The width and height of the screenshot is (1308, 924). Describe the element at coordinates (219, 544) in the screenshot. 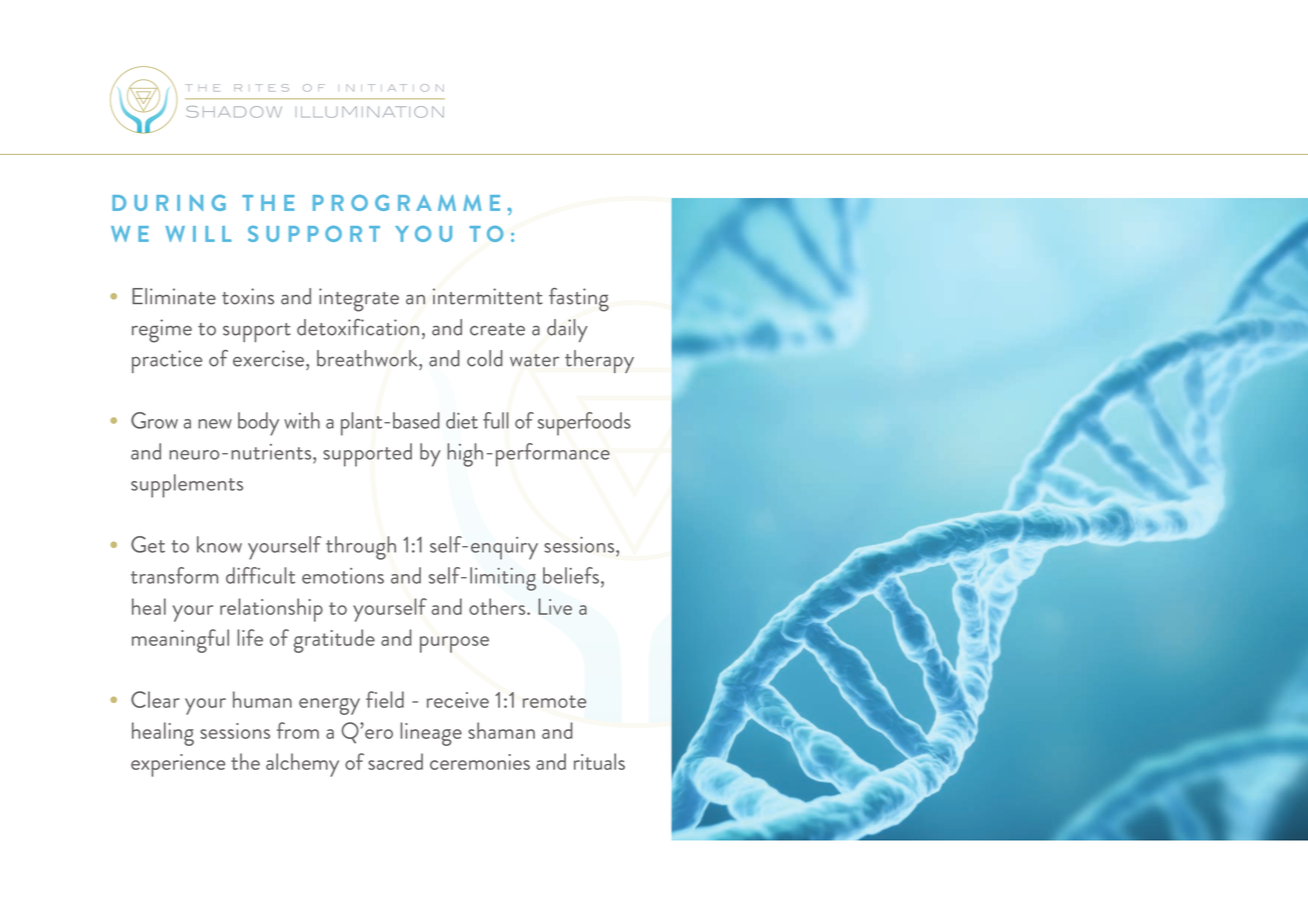

I see `know` at that location.
